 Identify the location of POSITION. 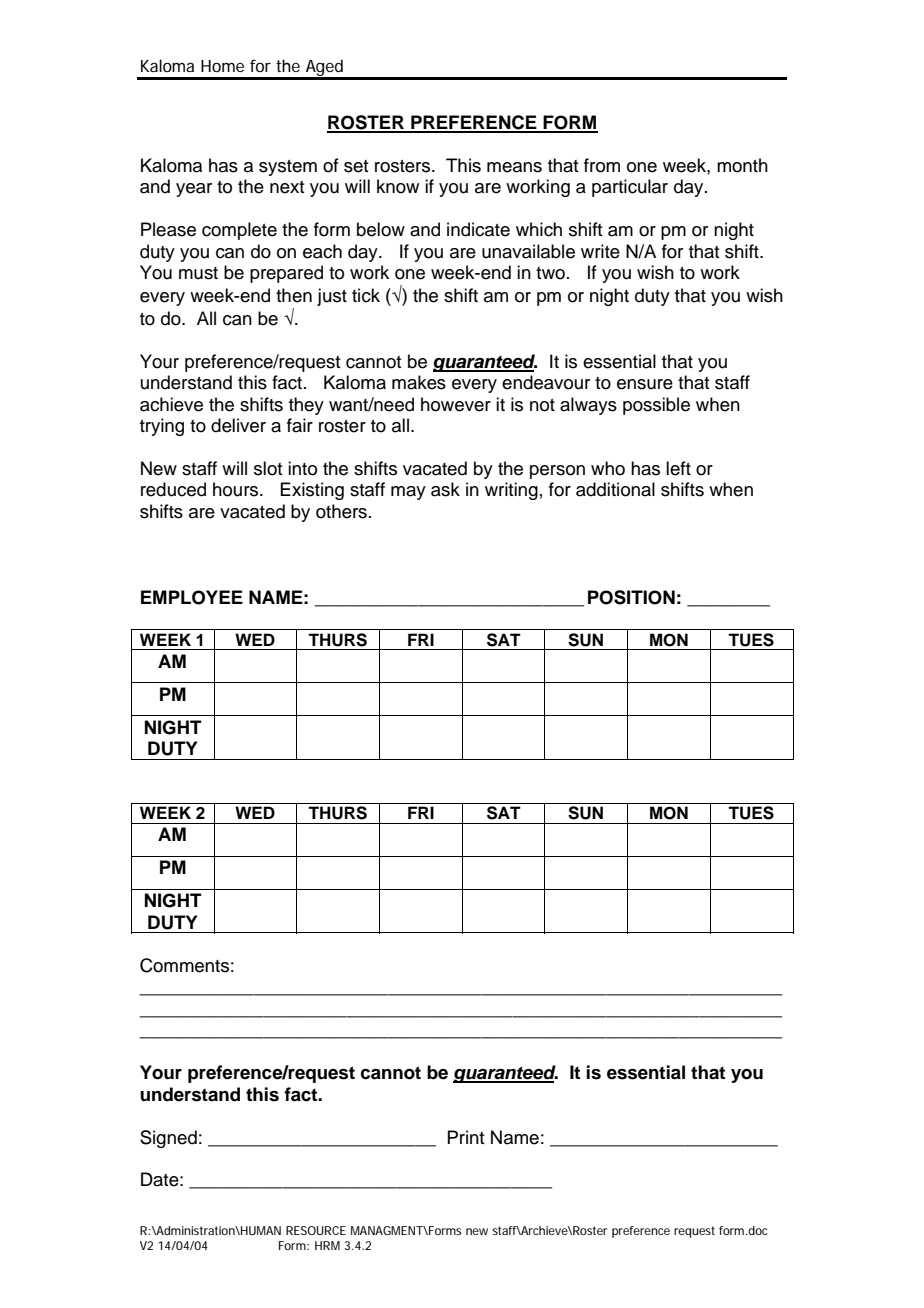
(631, 597).
